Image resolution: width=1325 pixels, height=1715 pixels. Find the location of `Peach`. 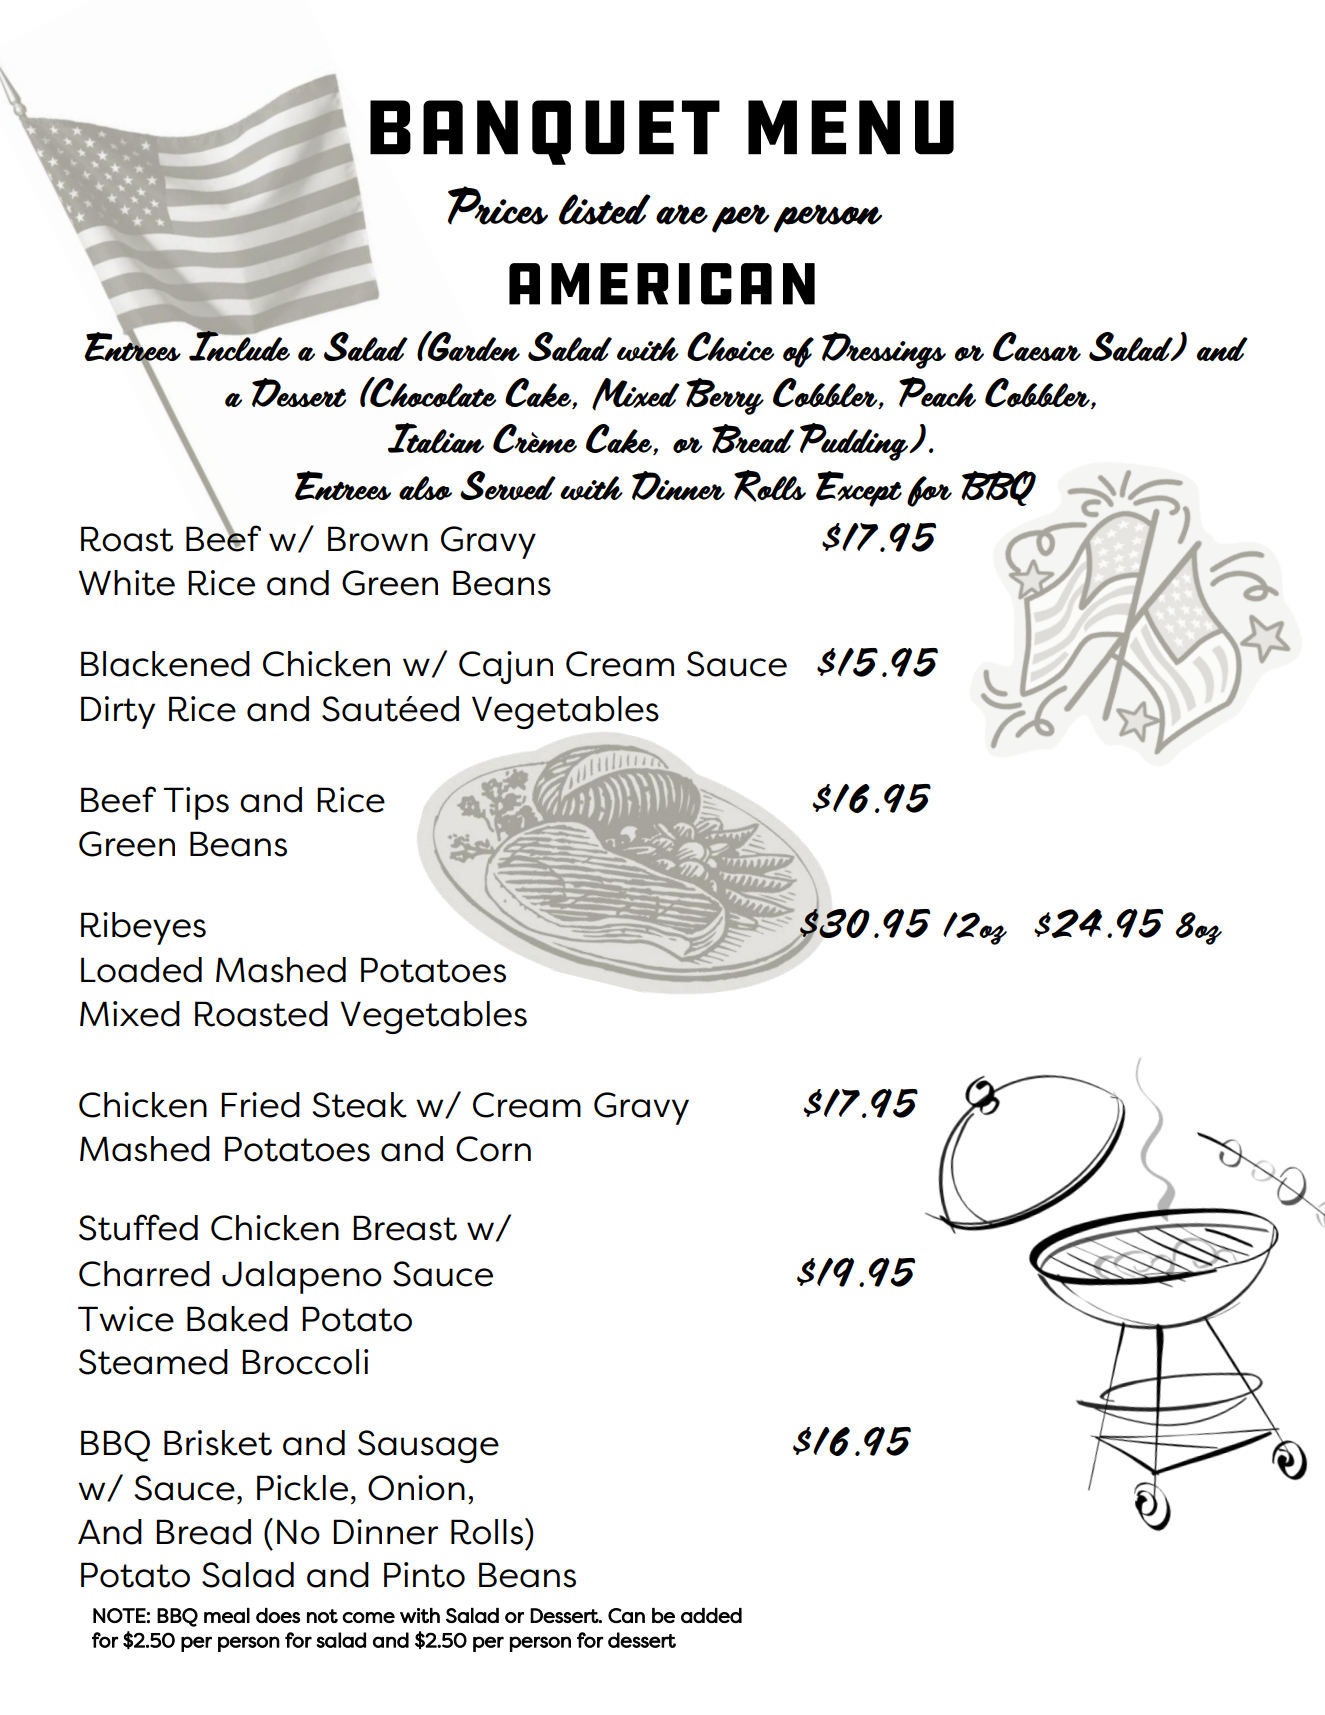

Peach is located at coordinates (937, 392).
